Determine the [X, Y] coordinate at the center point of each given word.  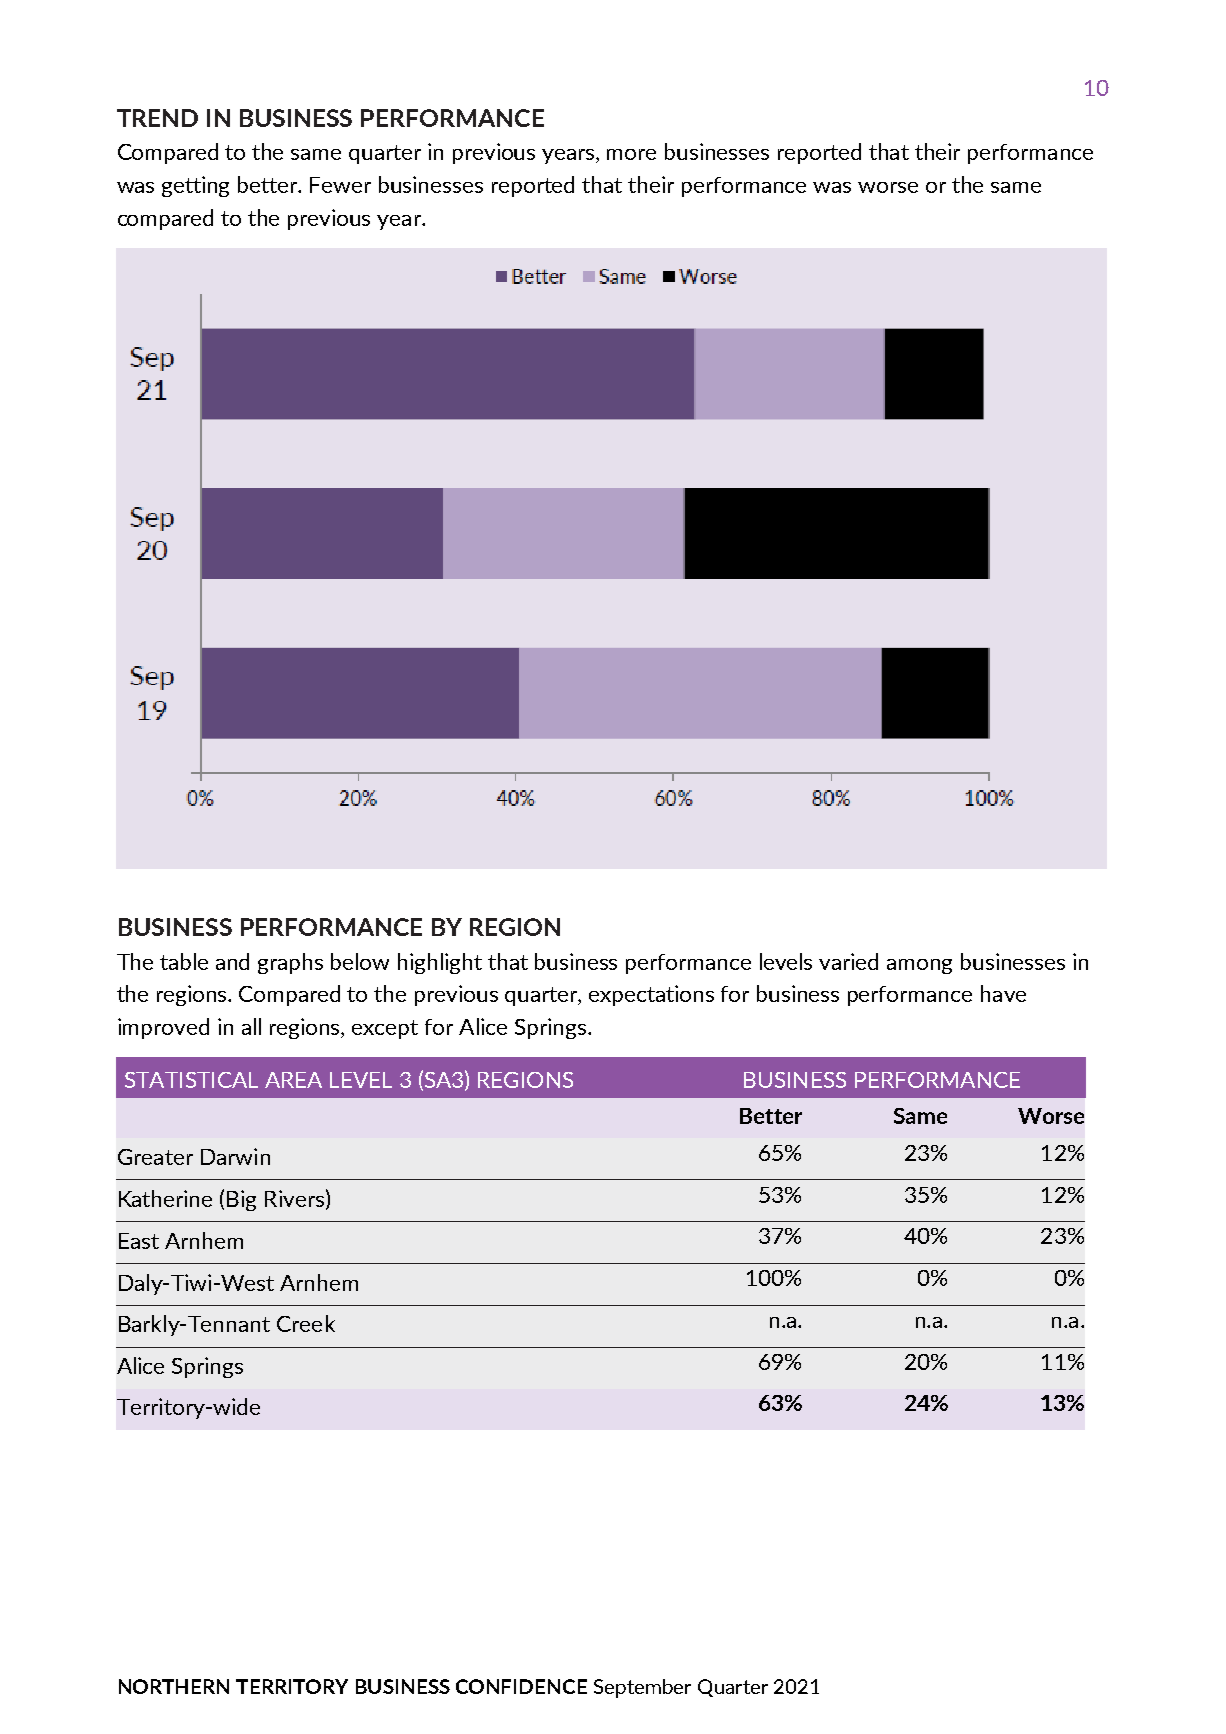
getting [195, 186]
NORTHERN [174, 1686]
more [631, 154]
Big [241, 1200]
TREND [157, 118]
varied [848, 961]
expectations [651, 995]
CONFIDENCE [521, 1686]
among [919, 966]
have [1003, 993]
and [232, 961]
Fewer [340, 185]
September [642, 1688]
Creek [306, 1323]
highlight [440, 963]
